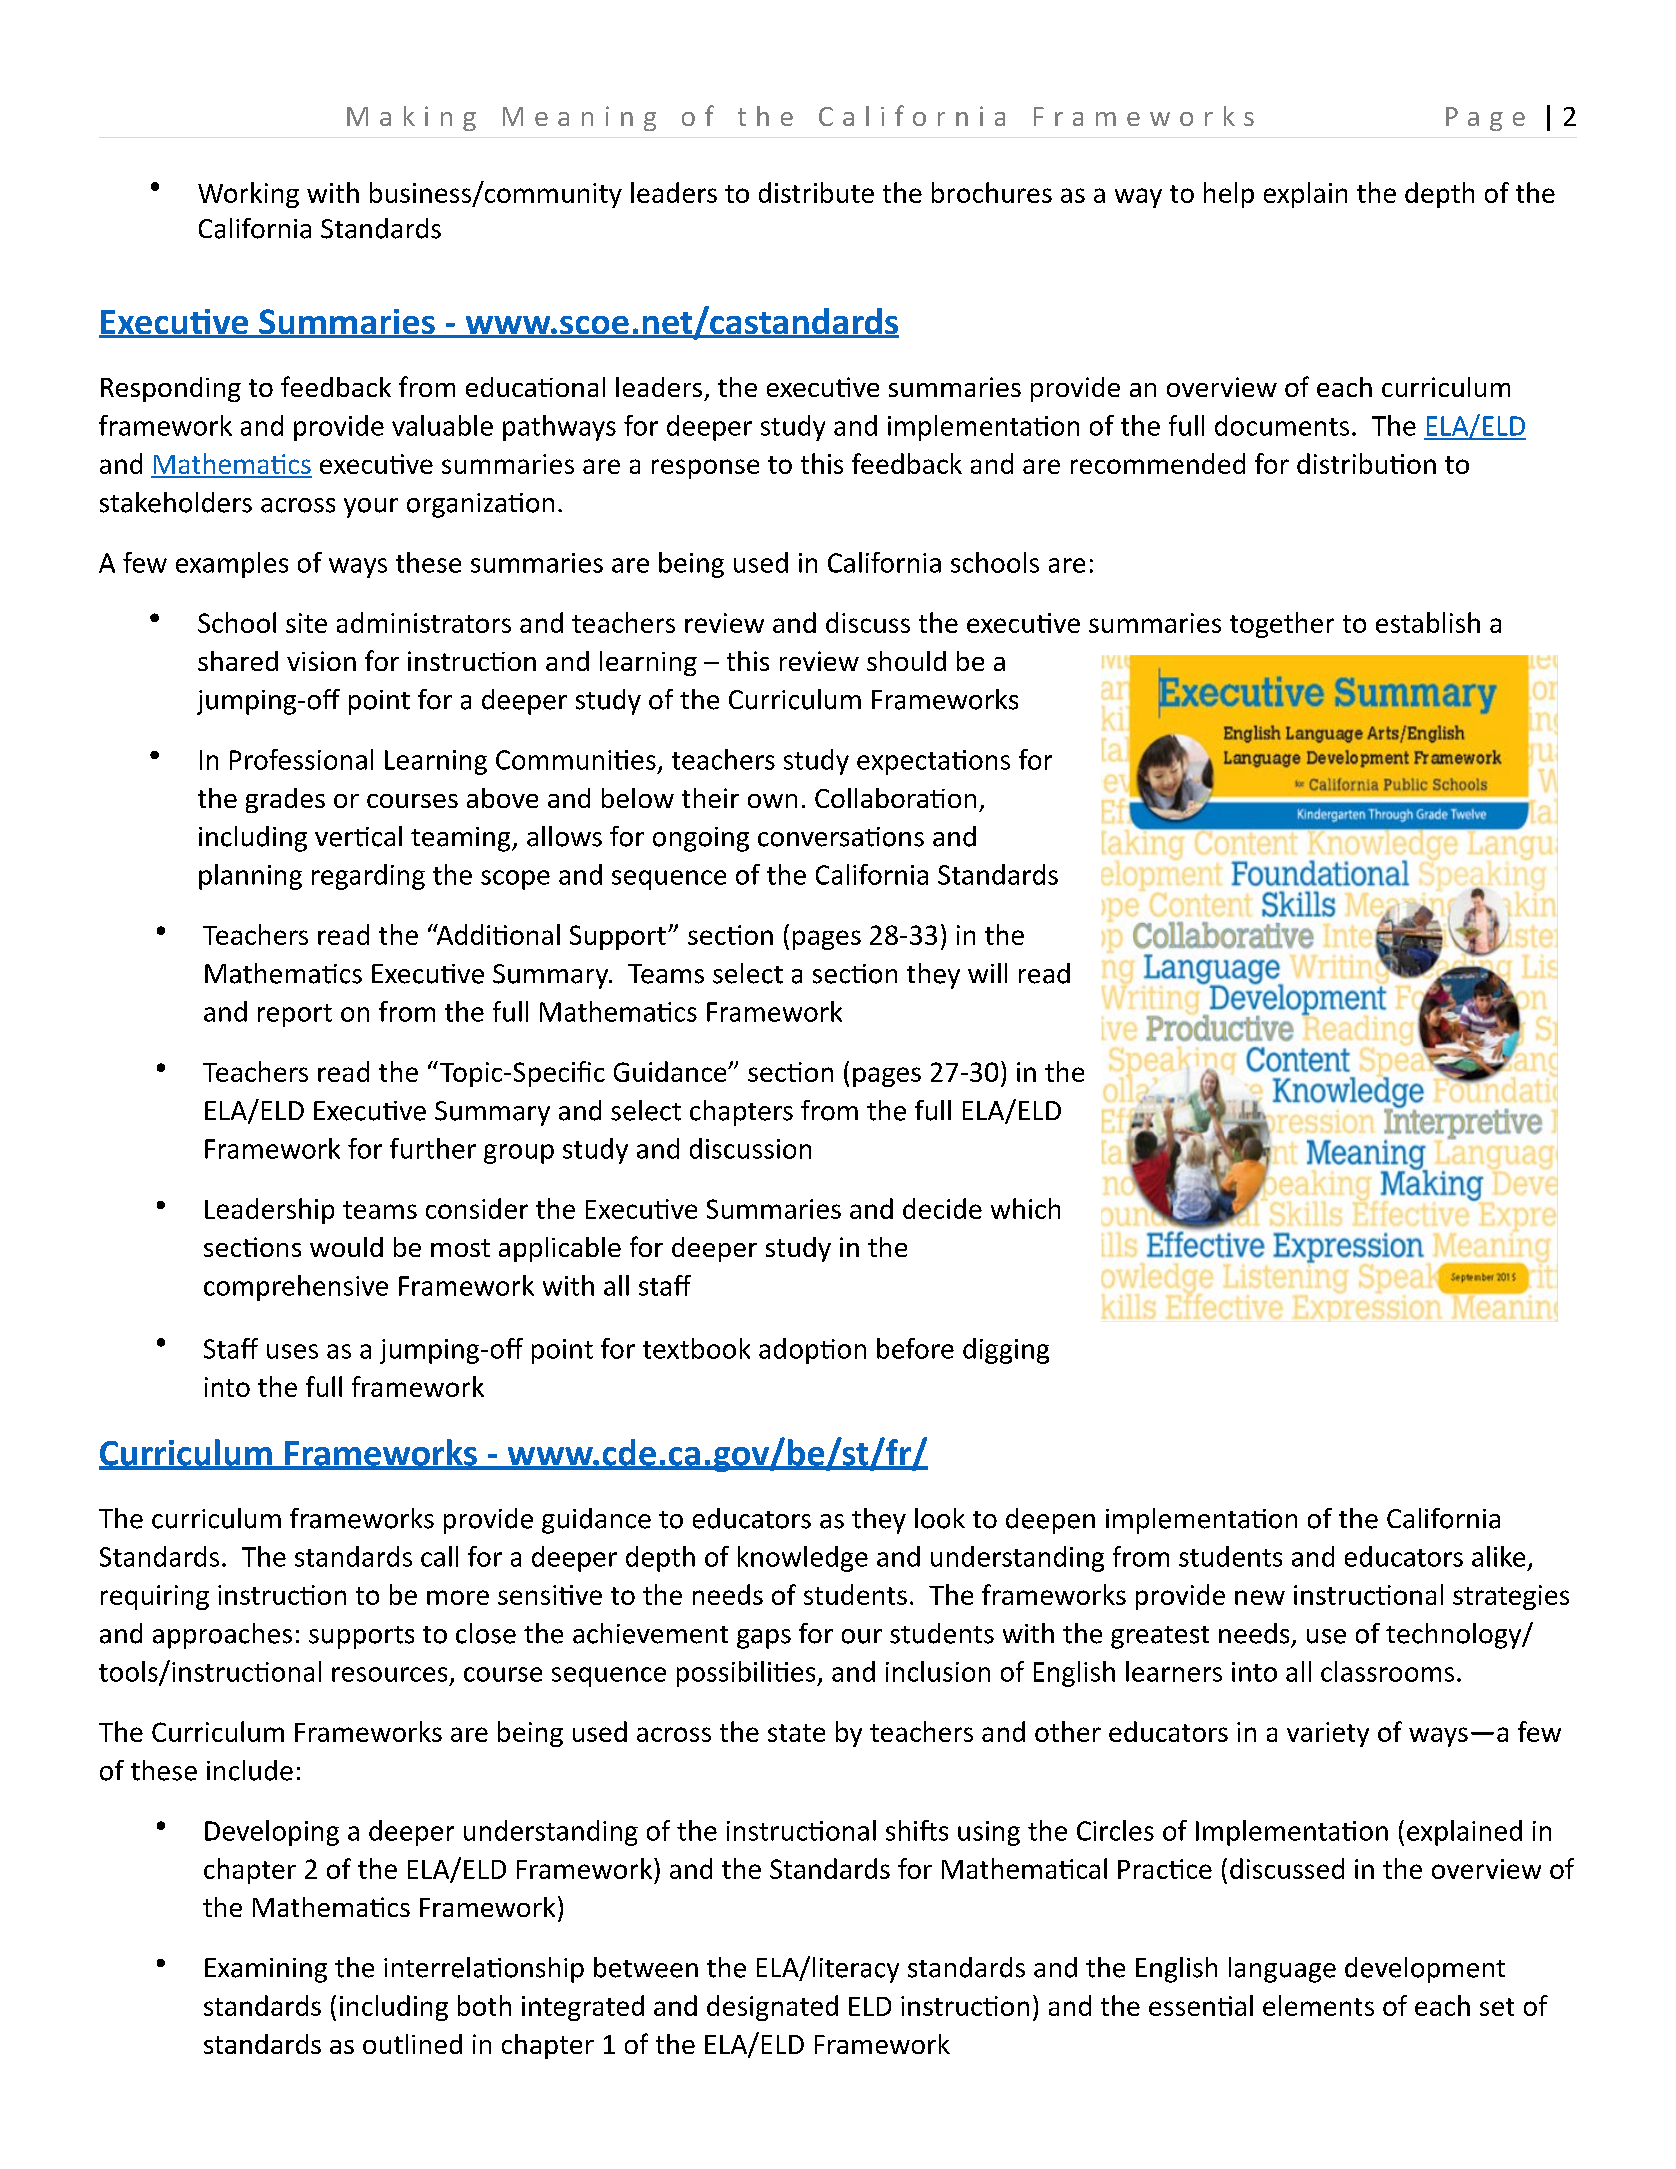  What do you see at coordinates (1318, 2005) in the page?
I see `elements` at bounding box center [1318, 2005].
